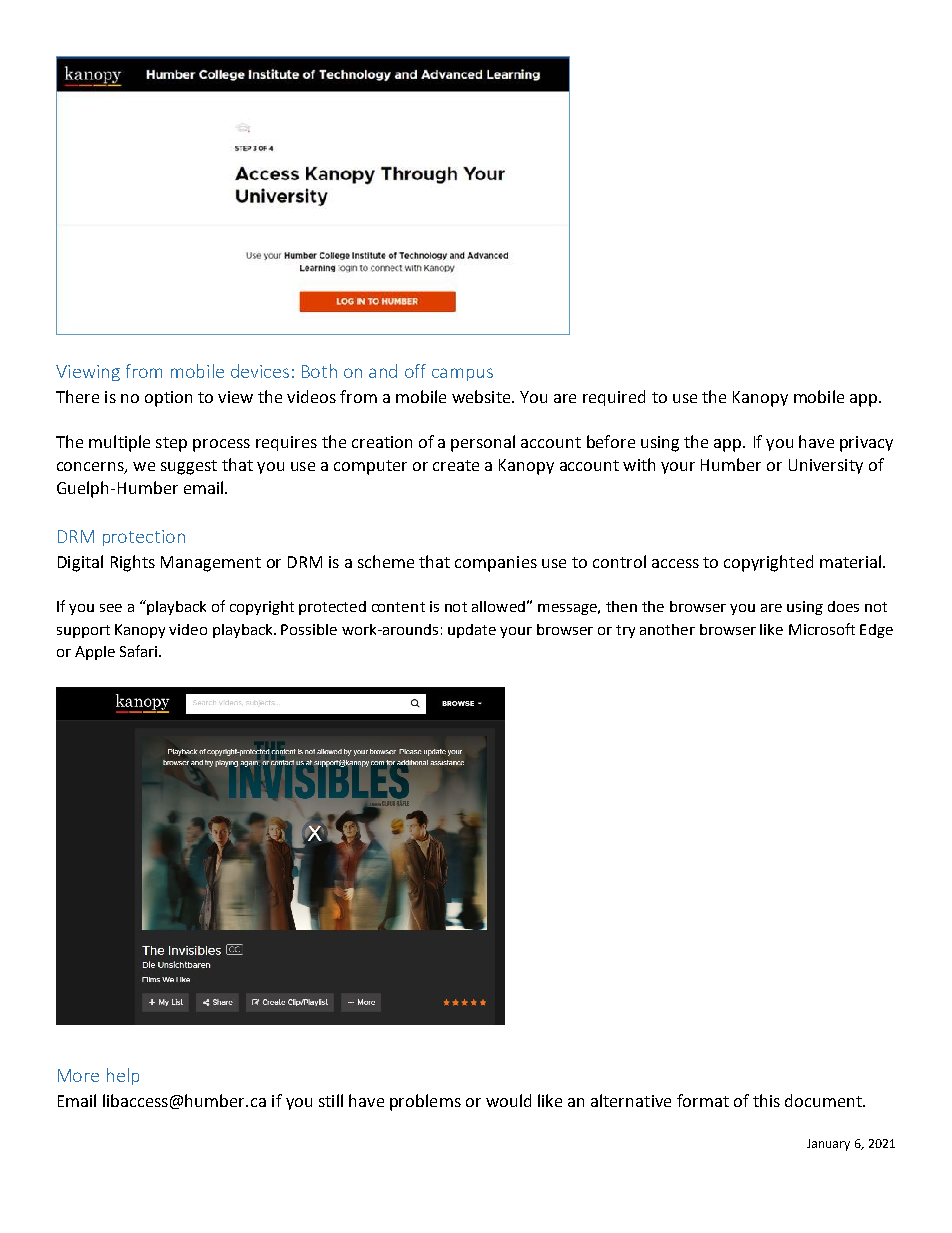 The image size is (952, 1233). What do you see at coordinates (496, 564) in the screenshot?
I see `companies` at bounding box center [496, 564].
